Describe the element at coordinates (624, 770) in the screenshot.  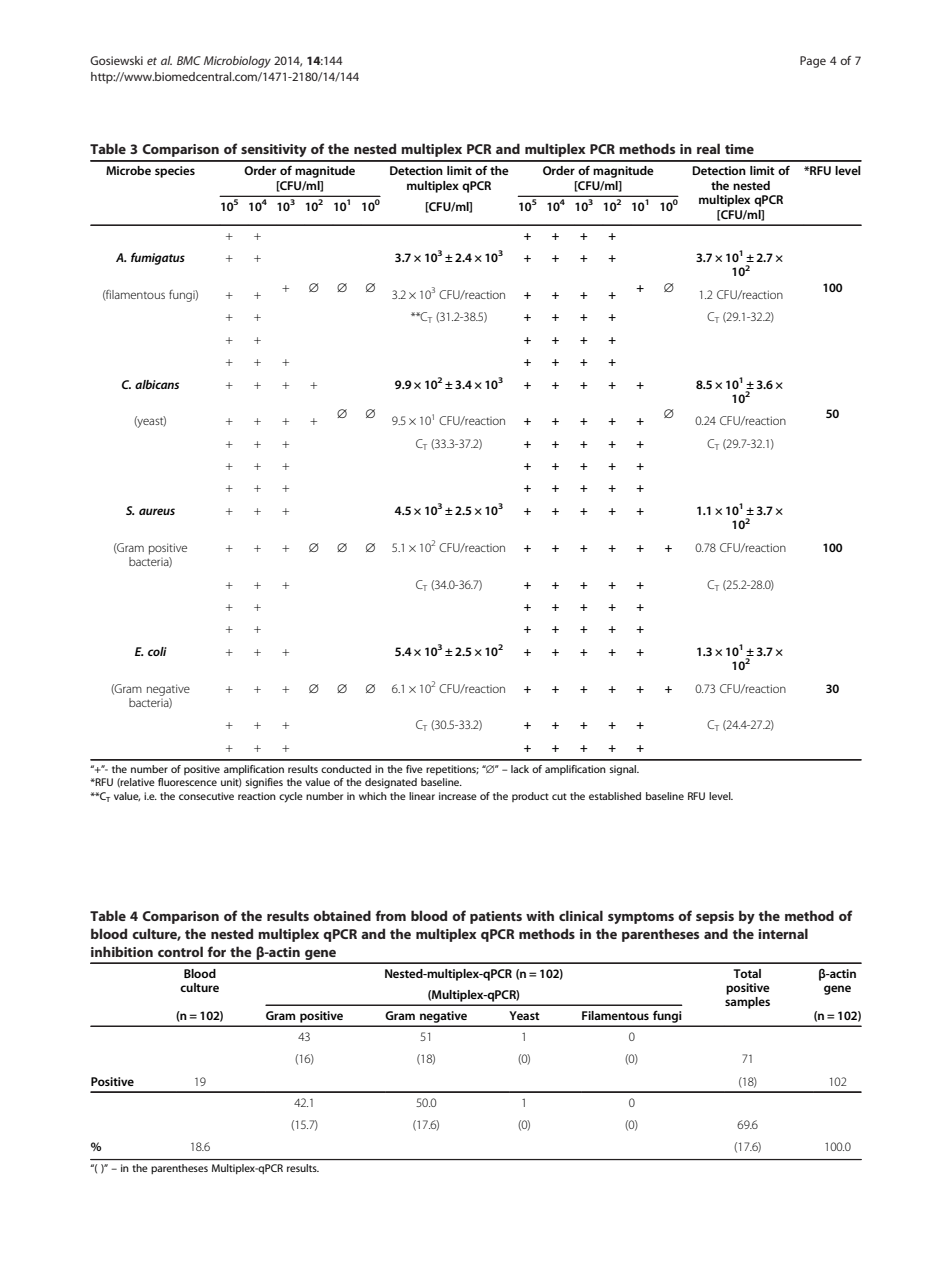
I see `signal` at that location.
